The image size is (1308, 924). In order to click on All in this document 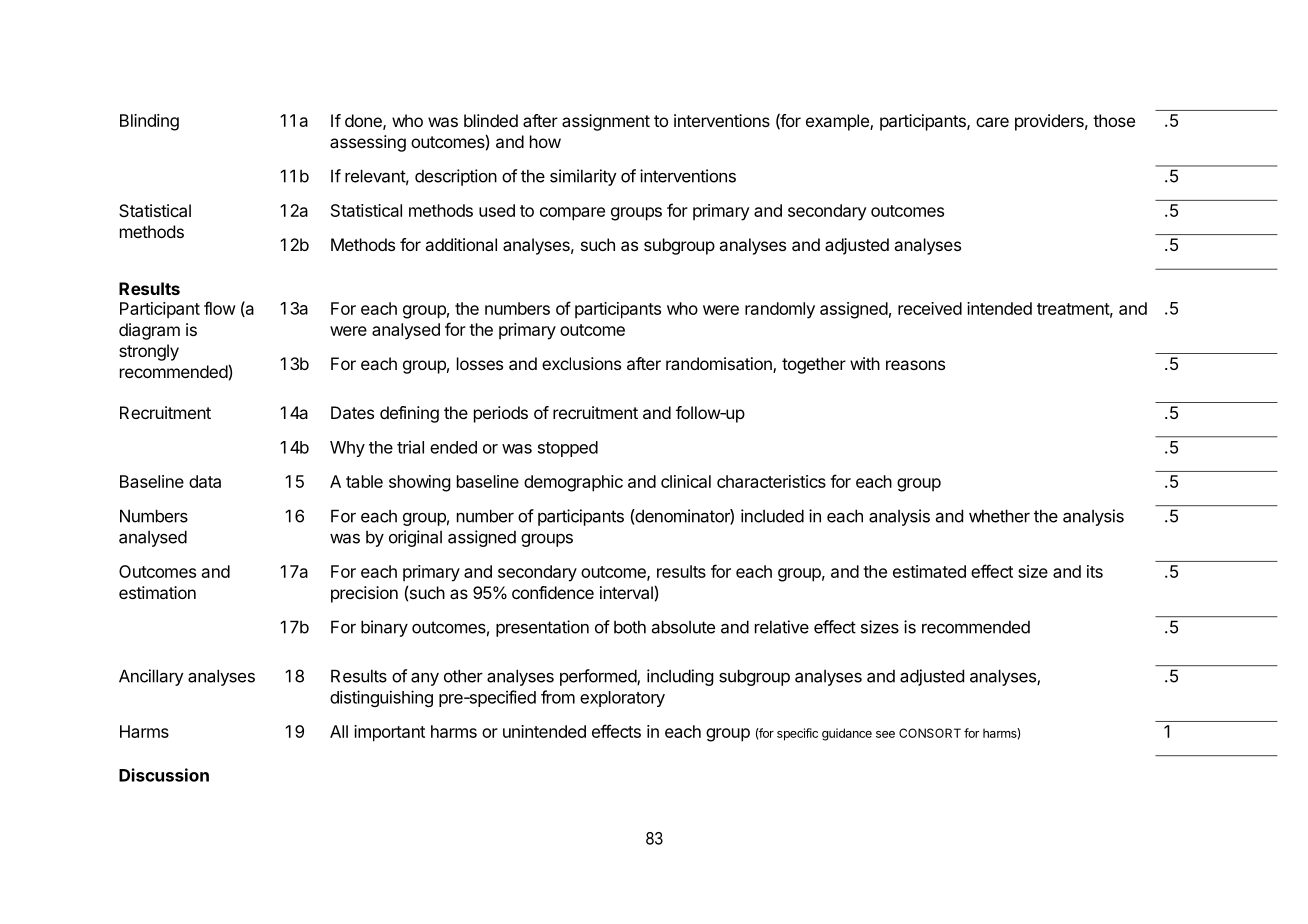, I will do `click(339, 731)`.
